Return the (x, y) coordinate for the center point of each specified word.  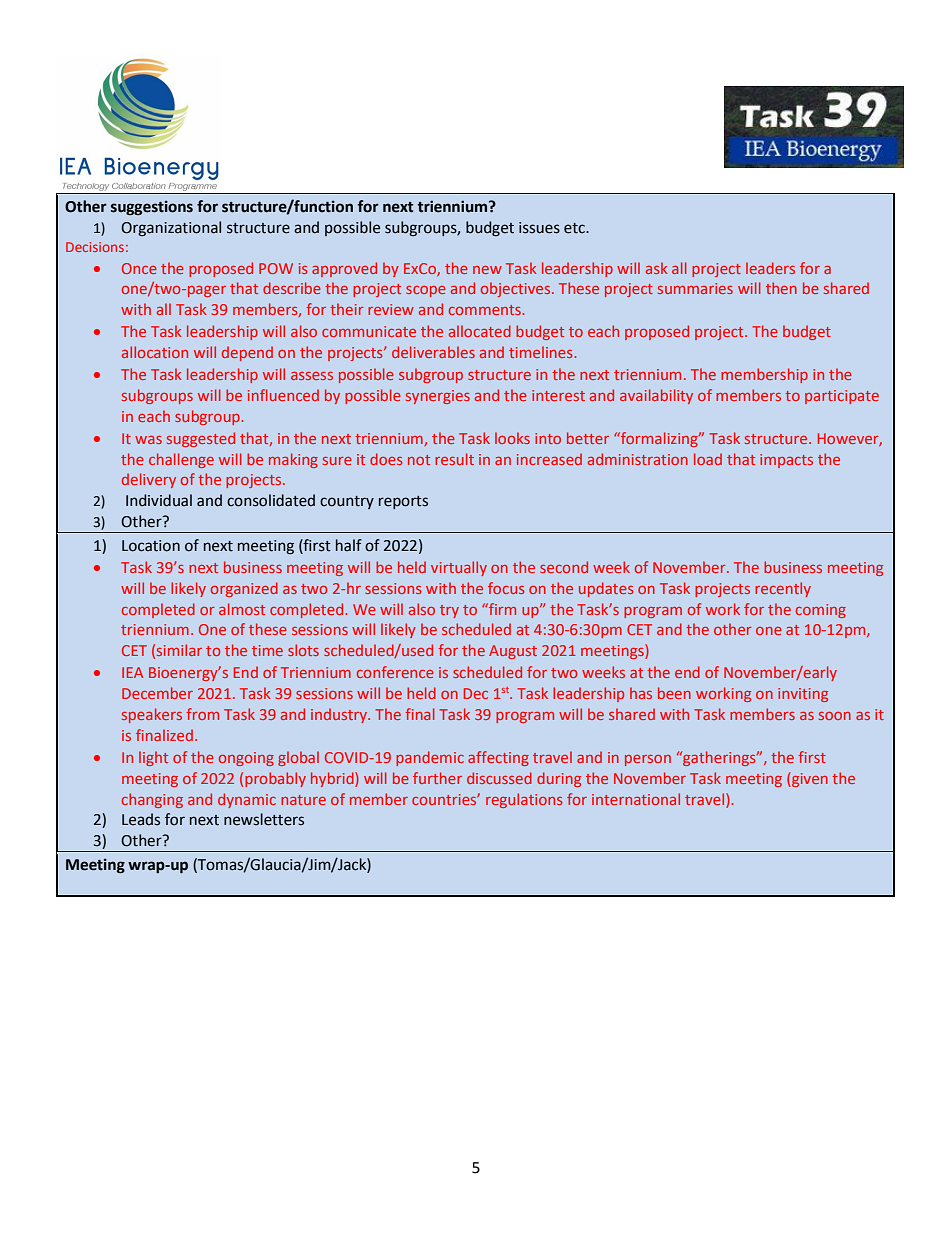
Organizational (171, 228)
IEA (132, 672)
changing (152, 800)
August (513, 652)
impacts (786, 461)
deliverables (433, 352)
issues (539, 228)
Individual (159, 500)
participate (842, 397)
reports (403, 502)
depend (247, 353)
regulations (524, 800)
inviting (803, 695)
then (781, 288)
